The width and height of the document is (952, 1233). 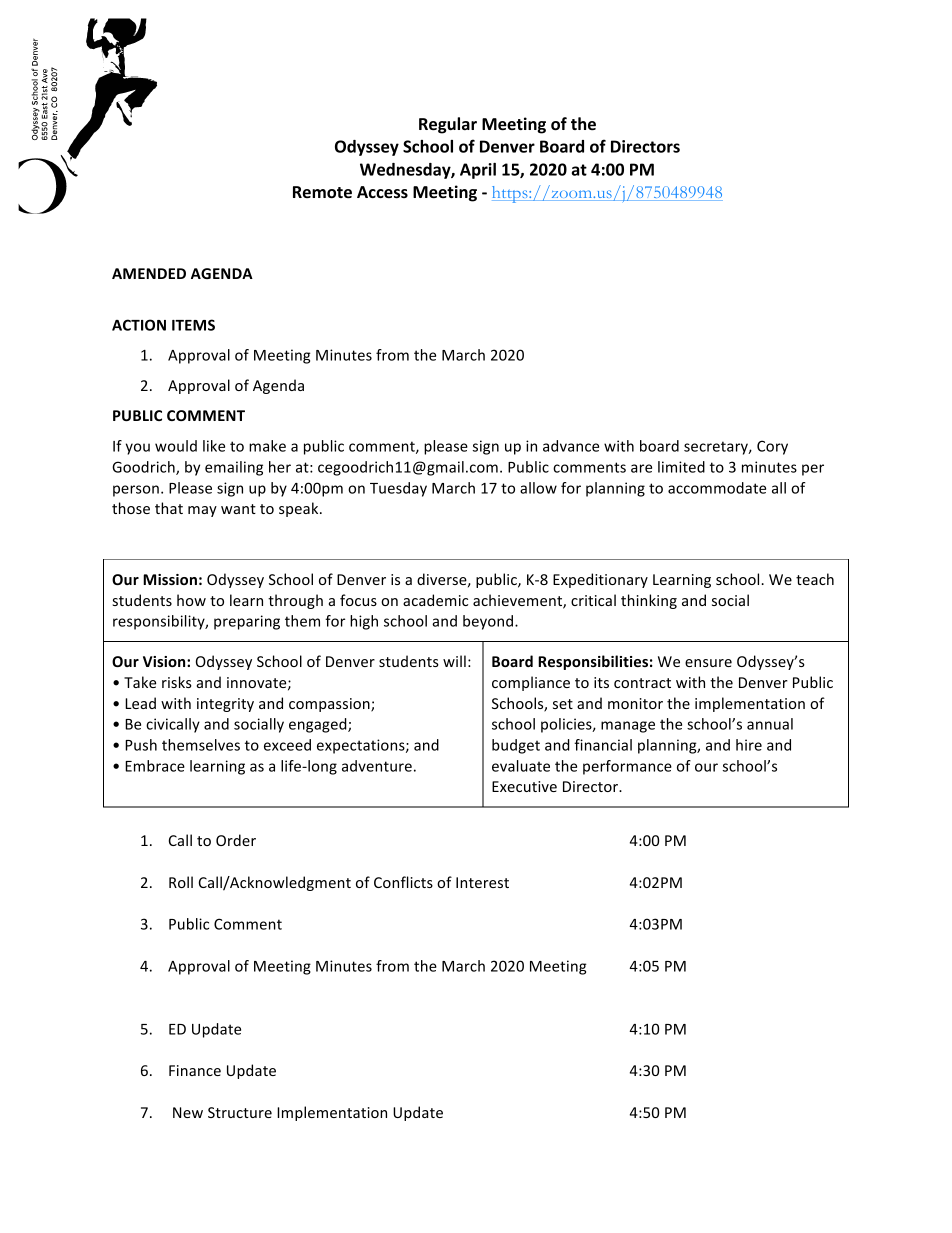 I want to click on Finance, so click(x=195, y=1070).
